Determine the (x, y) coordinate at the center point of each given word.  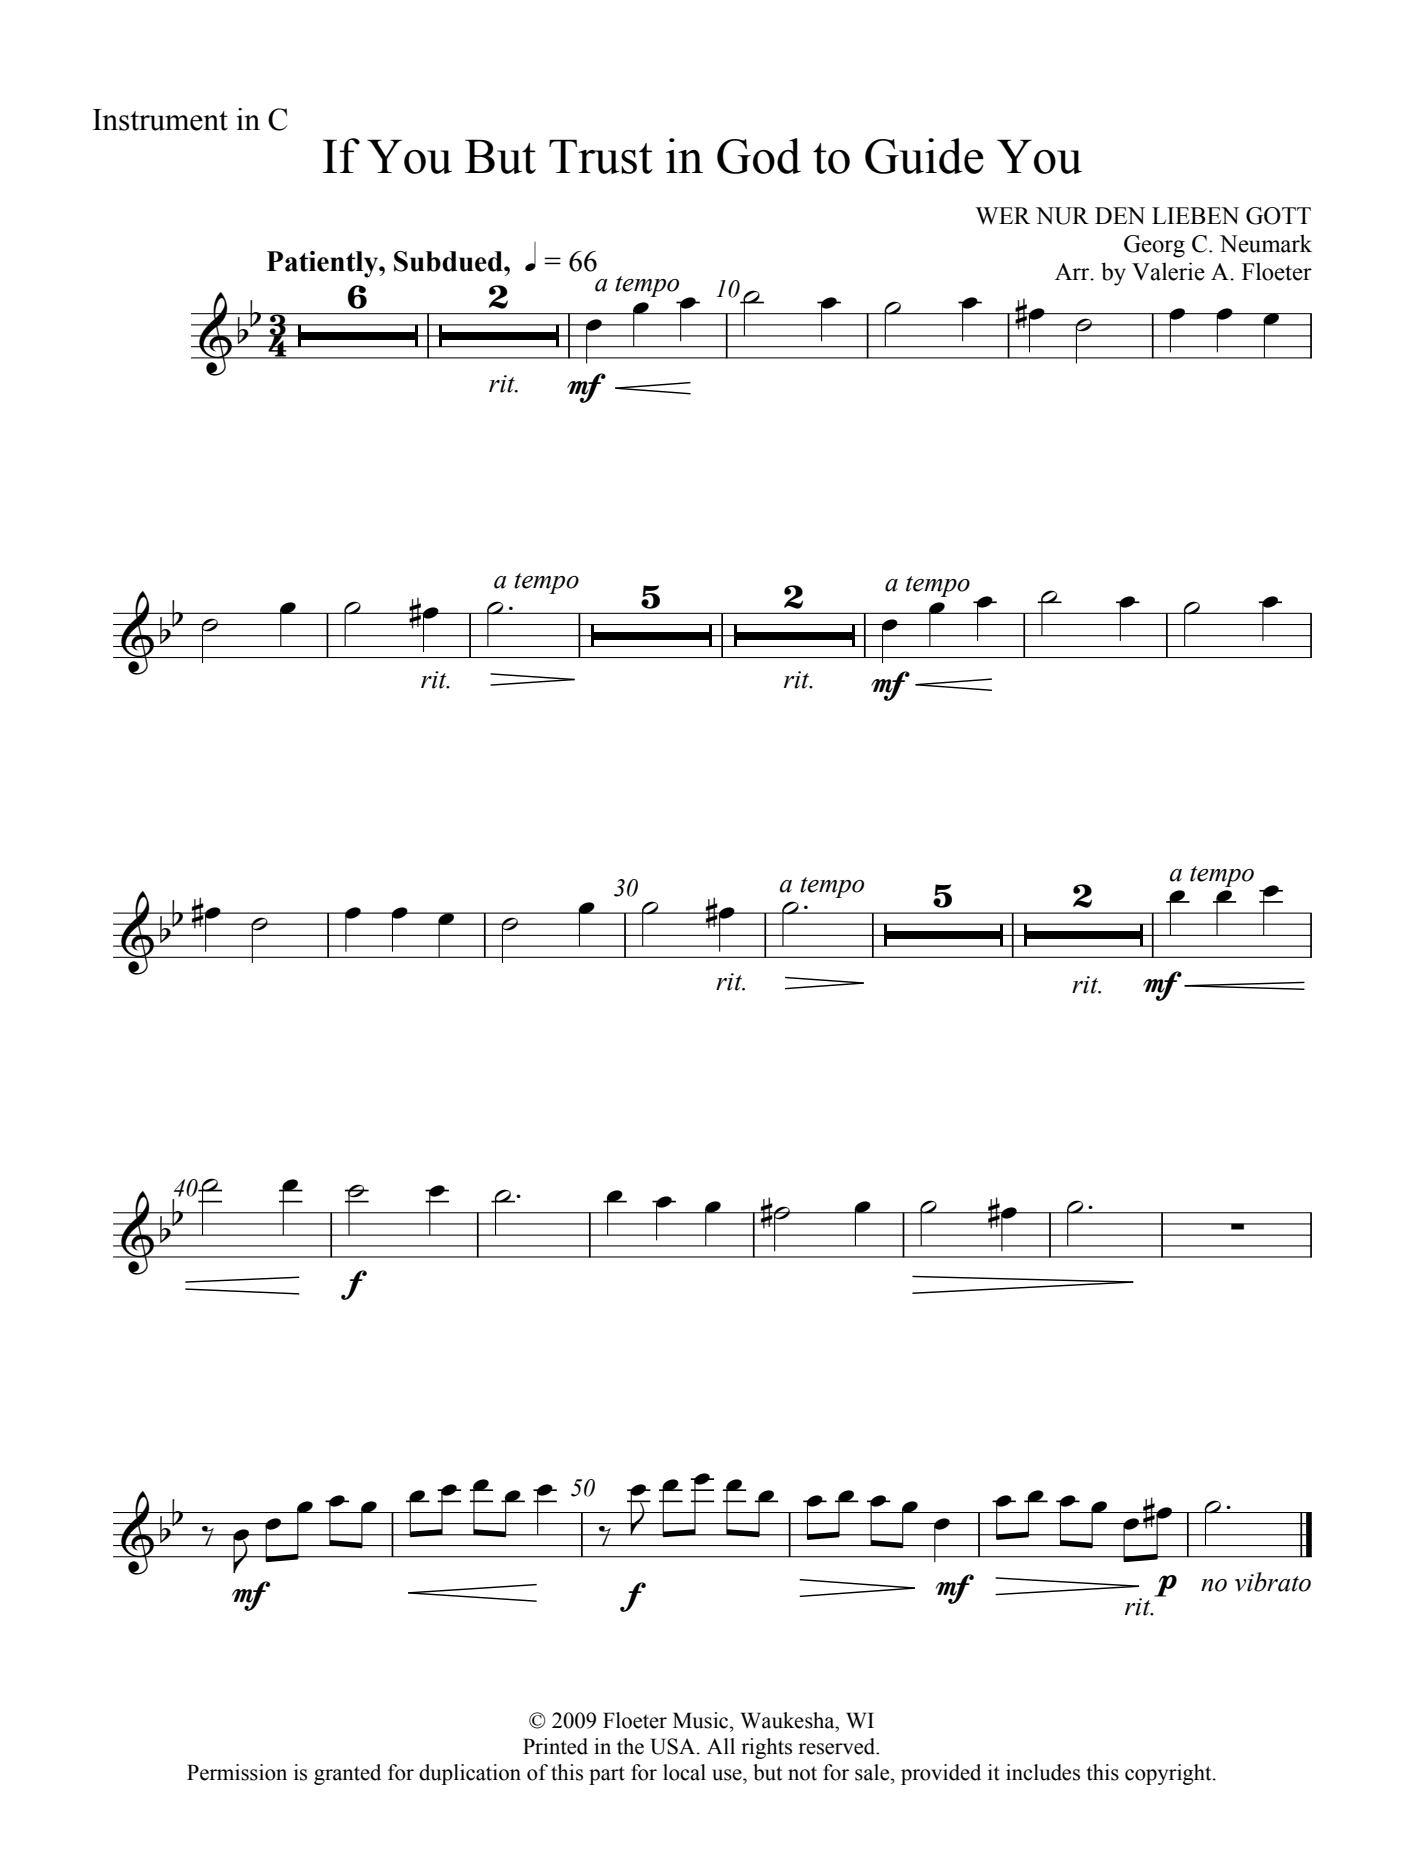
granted (347, 1774)
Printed (555, 1746)
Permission (237, 1772)
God (759, 156)
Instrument (160, 120)
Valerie (1168, 271)
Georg (1154, 246)
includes (1043, 1772)
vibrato (1273, 1582)
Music (702, 1720)
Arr (1073, 272)
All (721, 1746)
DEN (1120, 215)
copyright (1169, 1774)
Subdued (449, 261)
